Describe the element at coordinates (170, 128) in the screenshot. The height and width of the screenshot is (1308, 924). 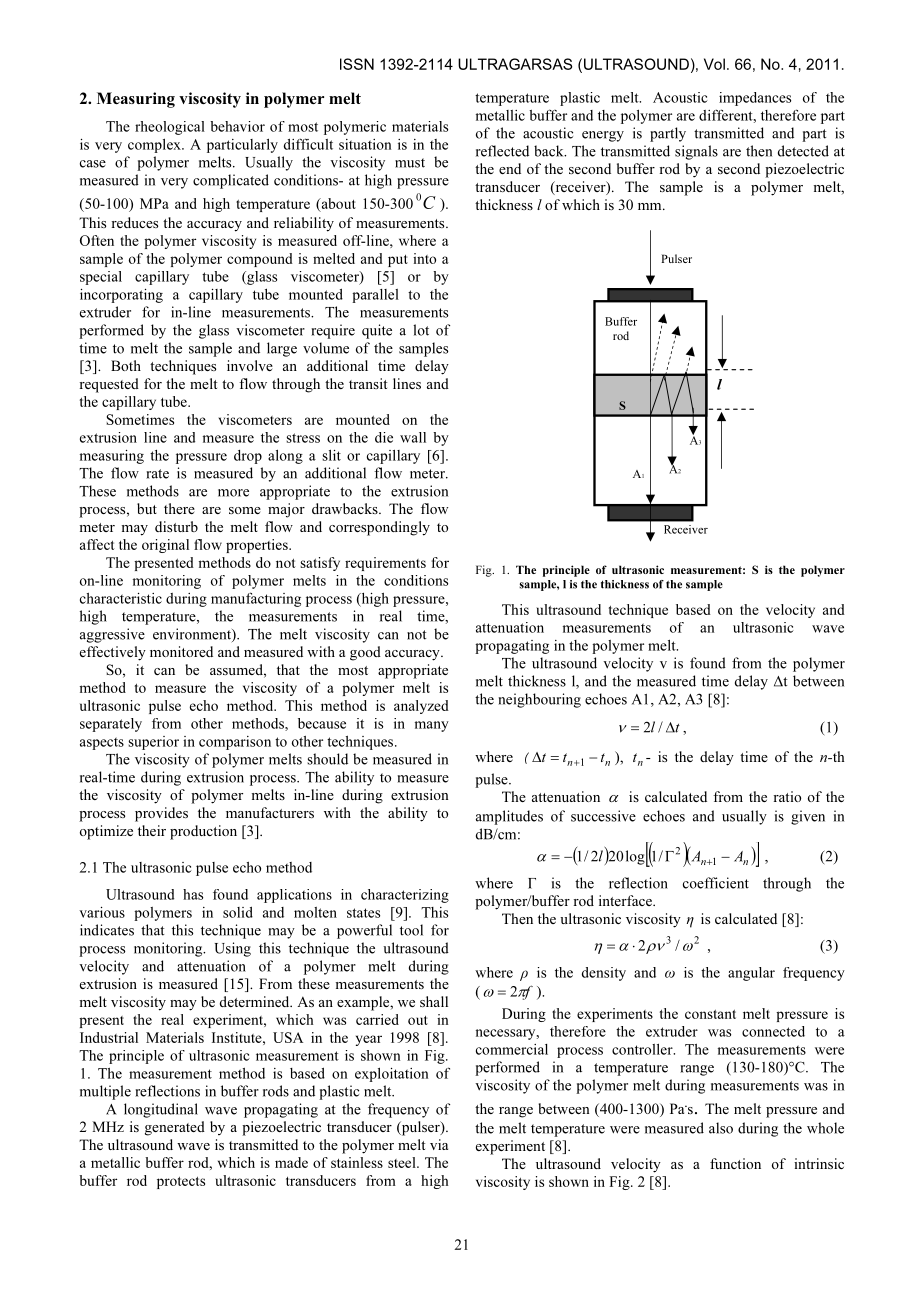
I see `rheological` at that location.
